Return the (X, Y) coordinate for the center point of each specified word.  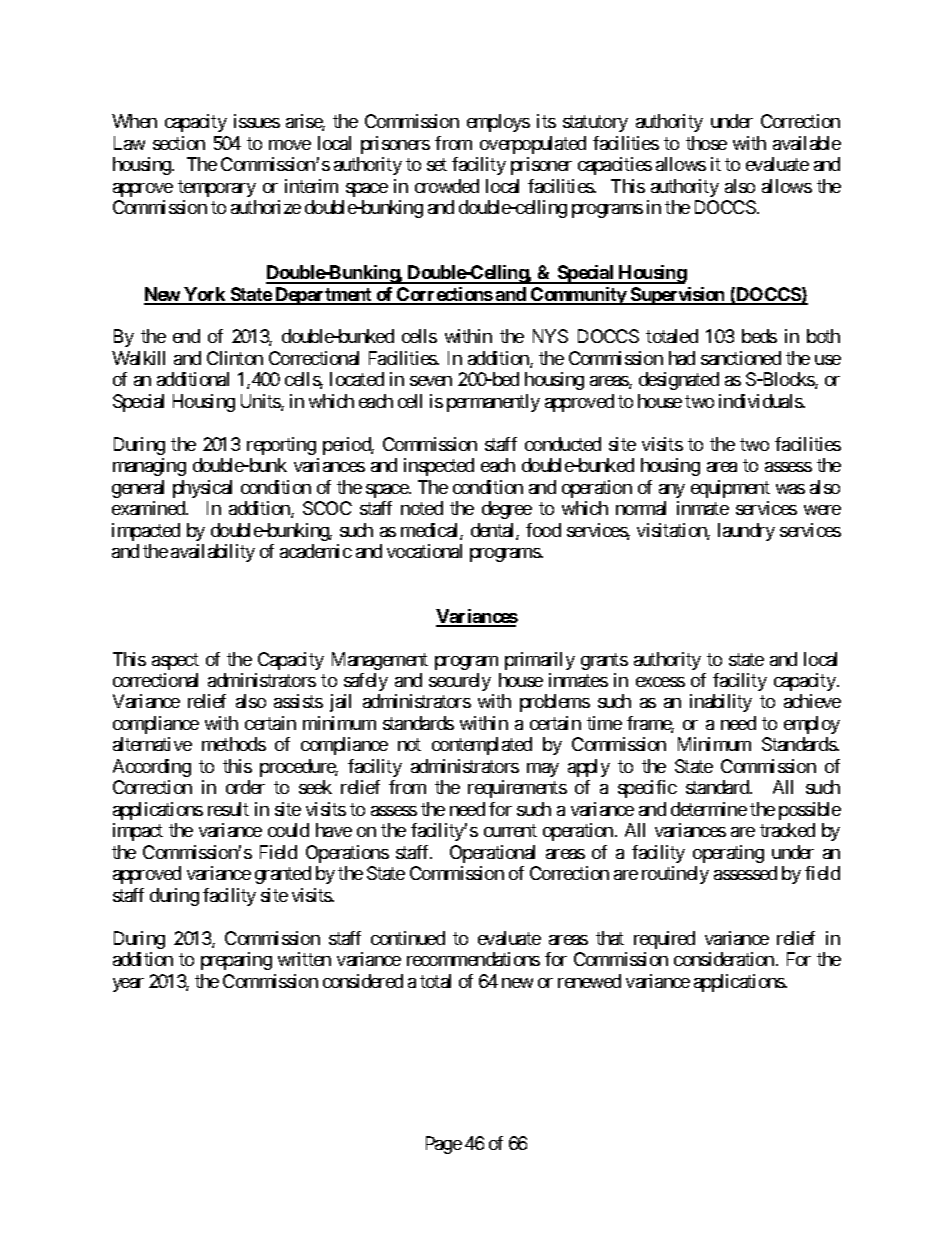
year (128, 985)
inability (721, 703)
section (179, 143)
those (706, 143)
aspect (175, 661)
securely (460, 682)
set (437, 165)
